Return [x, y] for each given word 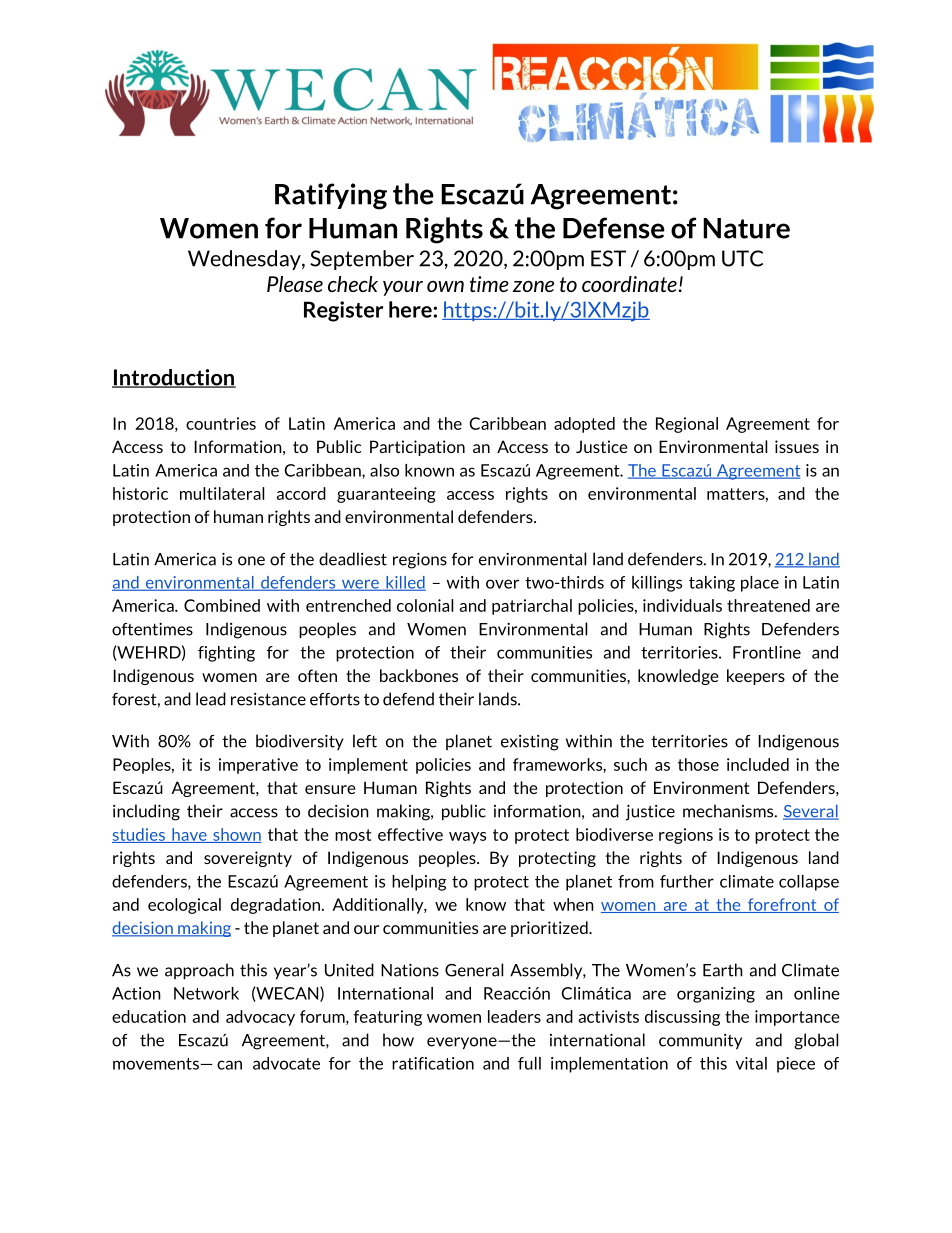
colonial [425, 605]
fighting [226, 654]
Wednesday [245, 260]
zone [533, 286]
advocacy [260, 1018]
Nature [746, 228]
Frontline [767, 652]
